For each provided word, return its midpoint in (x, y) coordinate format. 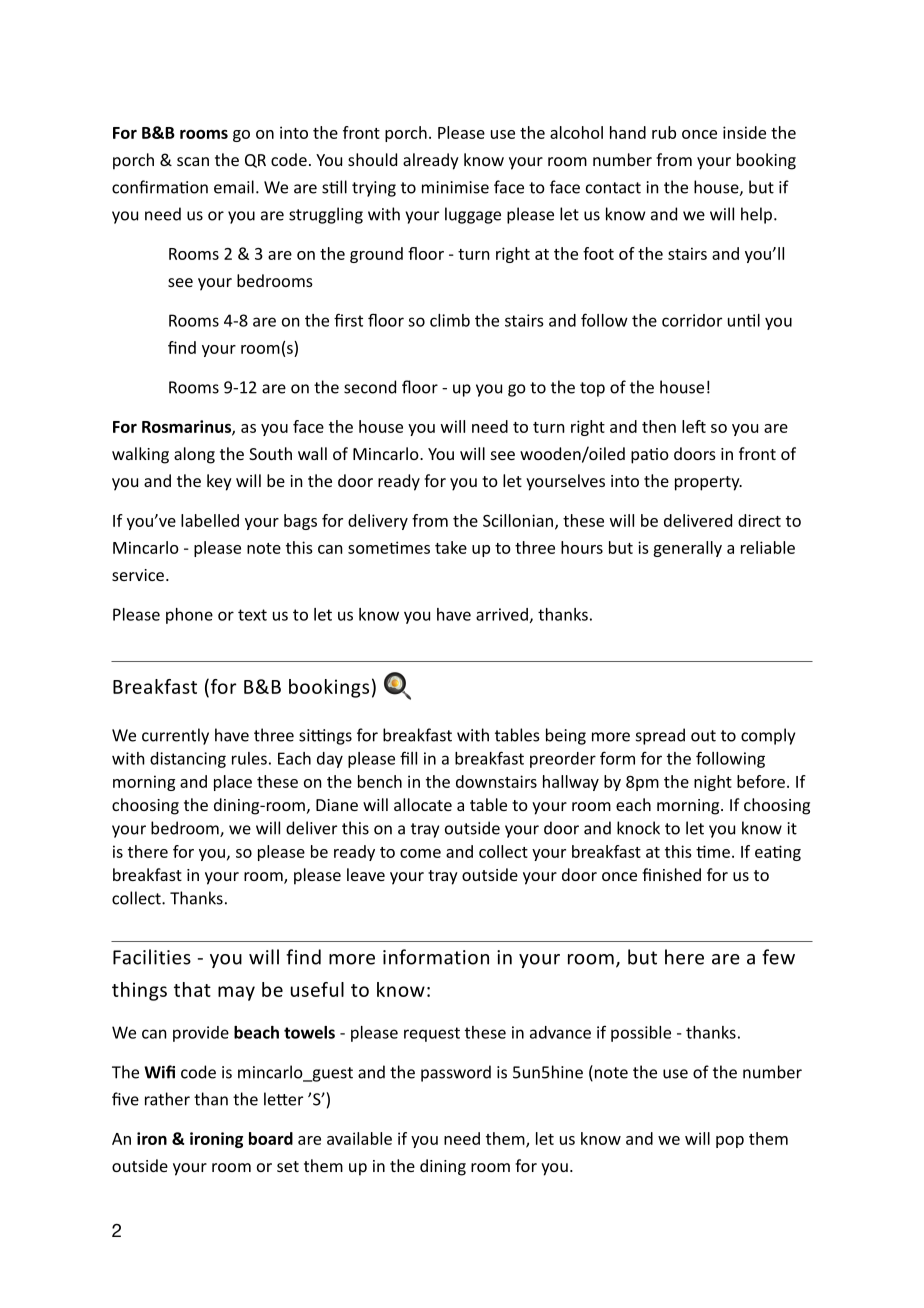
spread (660, 736)
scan (193, 161)
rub (664, 132)
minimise (455, 187)
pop (730, 1142)
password (456, 1073)
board (271, 1138)
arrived (502, 614)
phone (189, 616)
